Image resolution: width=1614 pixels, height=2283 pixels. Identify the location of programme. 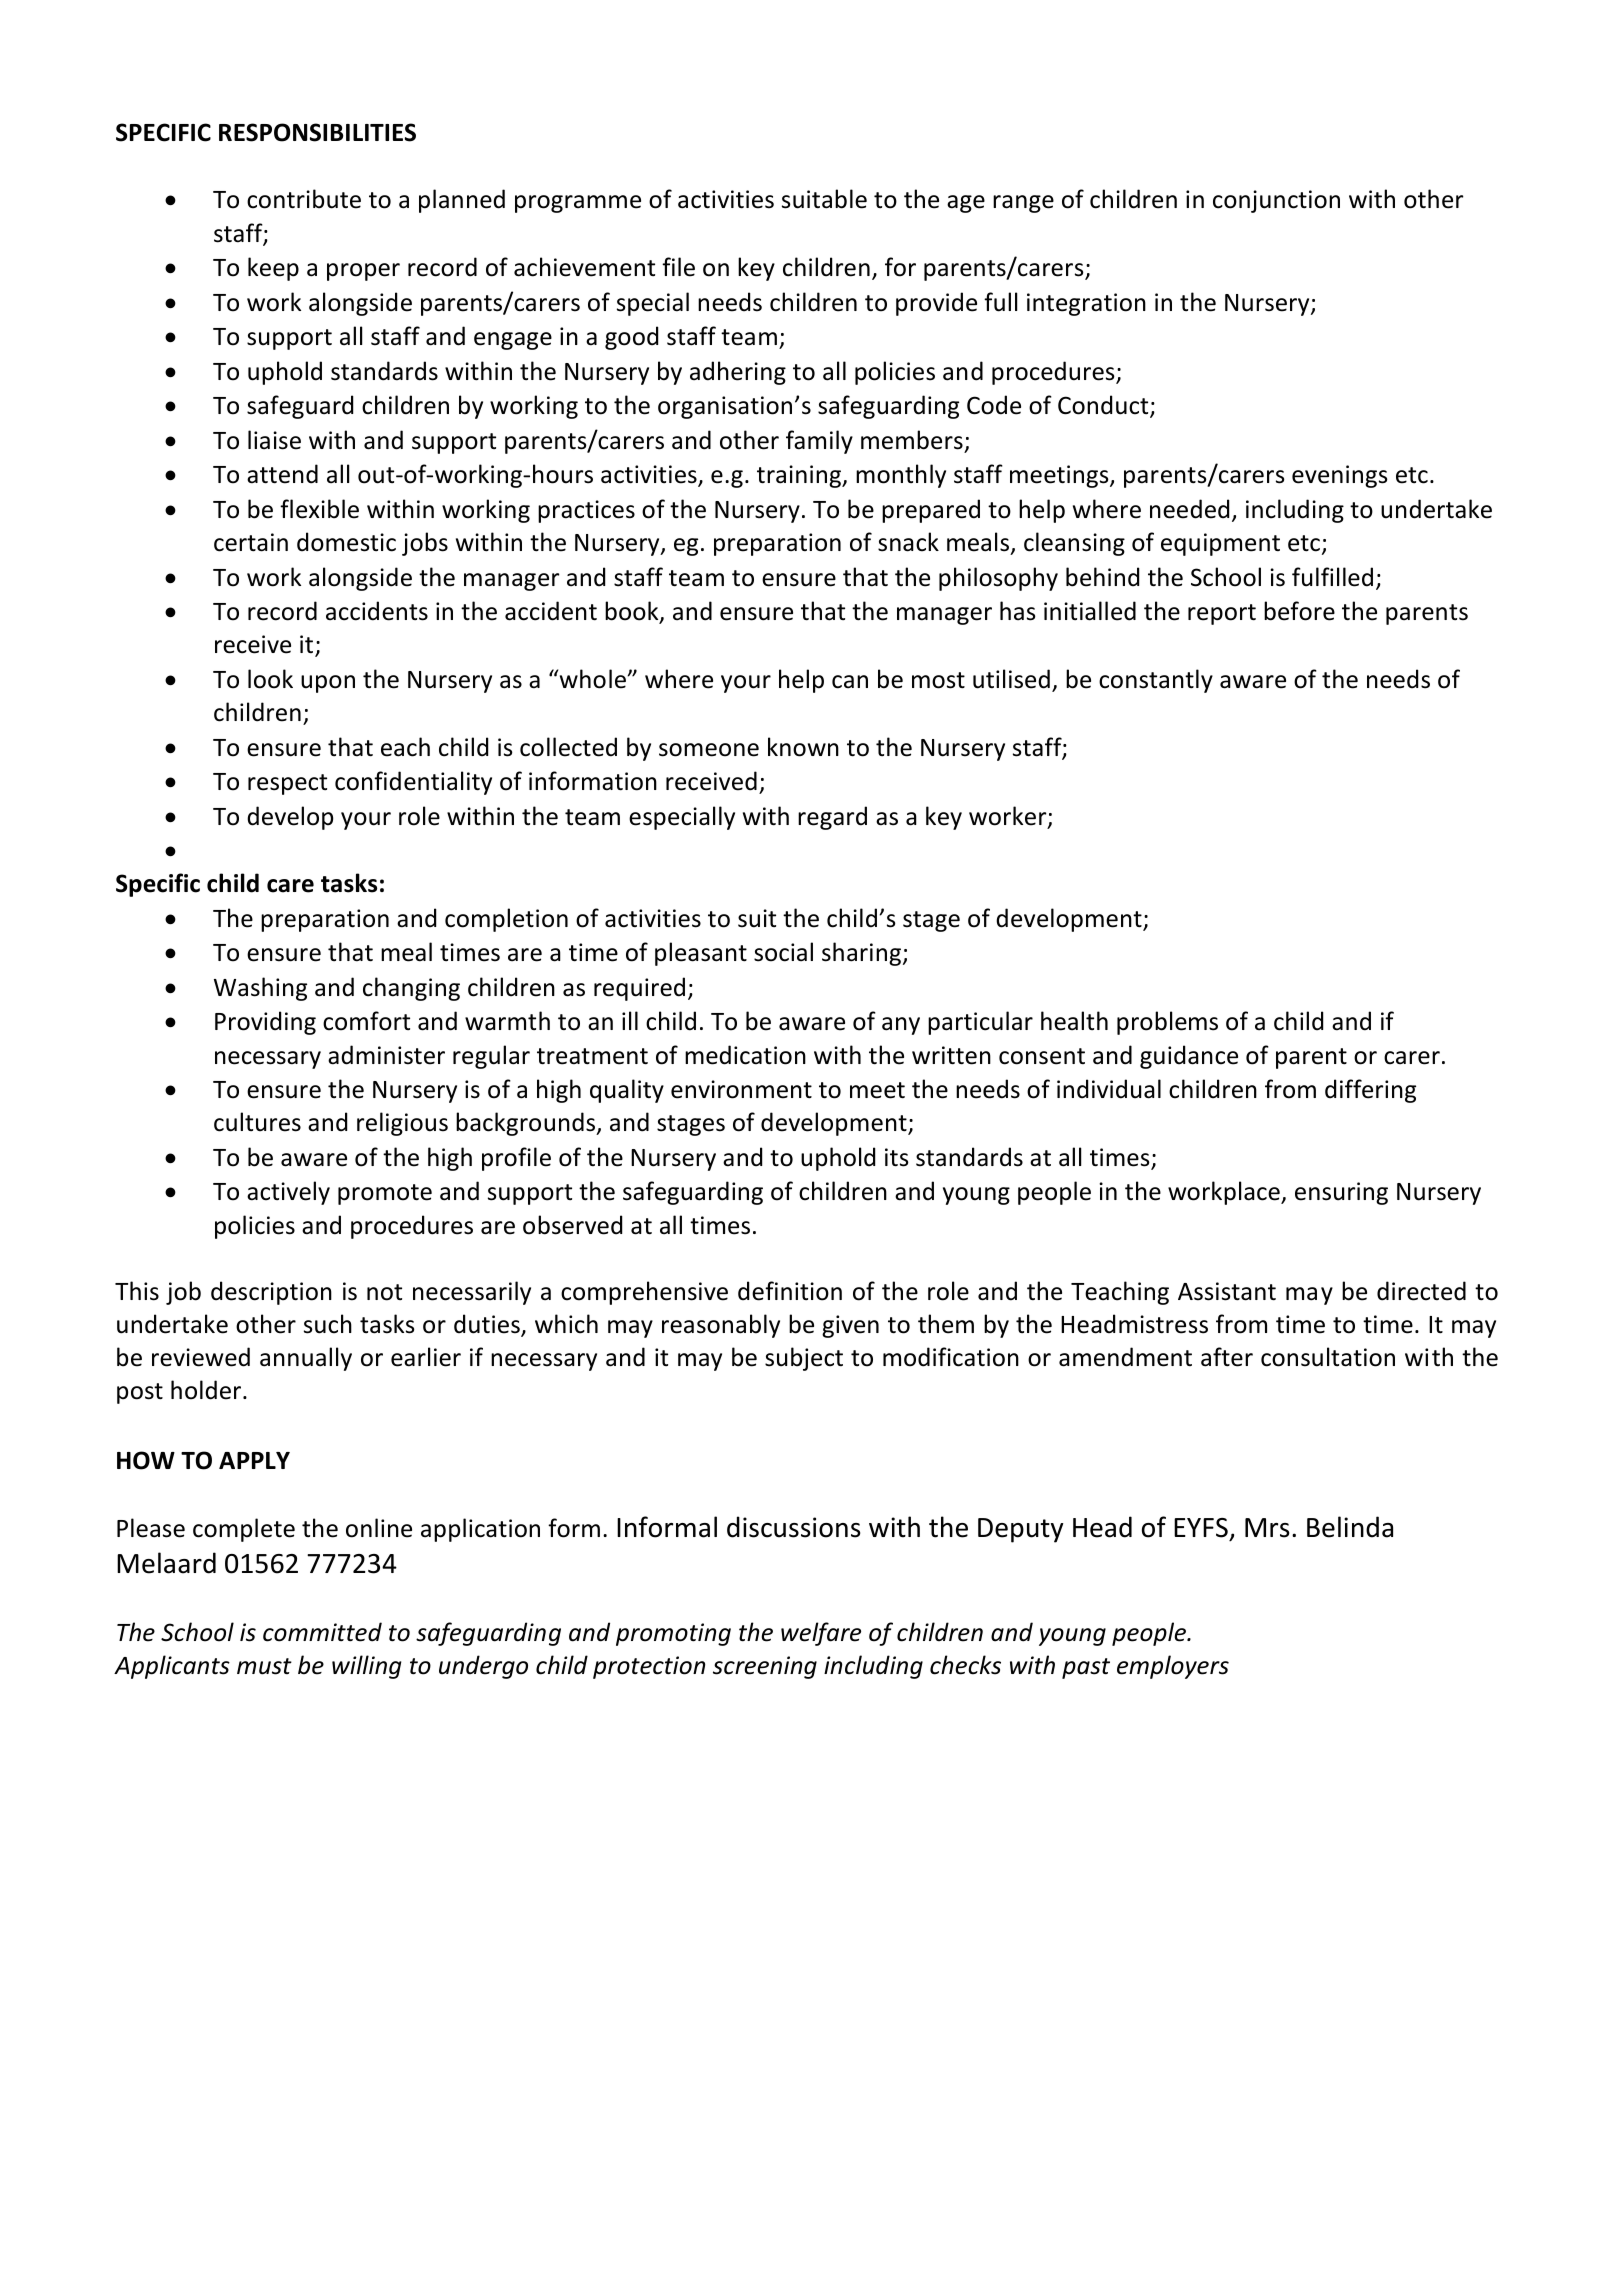
(578, 204).
